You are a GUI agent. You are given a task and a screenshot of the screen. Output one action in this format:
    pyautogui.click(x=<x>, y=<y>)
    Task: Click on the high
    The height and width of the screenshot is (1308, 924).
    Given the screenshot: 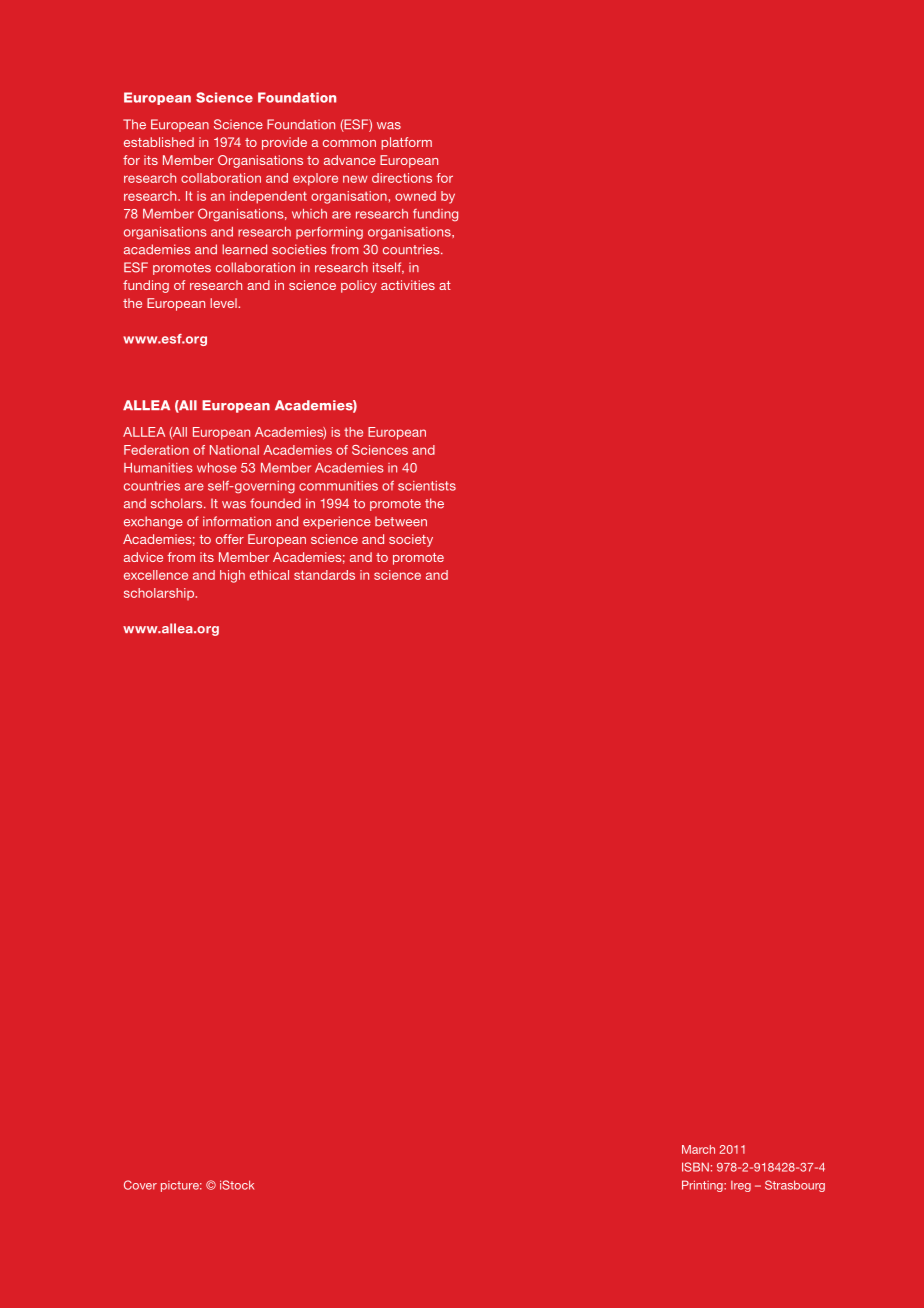 What is the action you would take?
    pyautogui.click(x=232, y=576)
